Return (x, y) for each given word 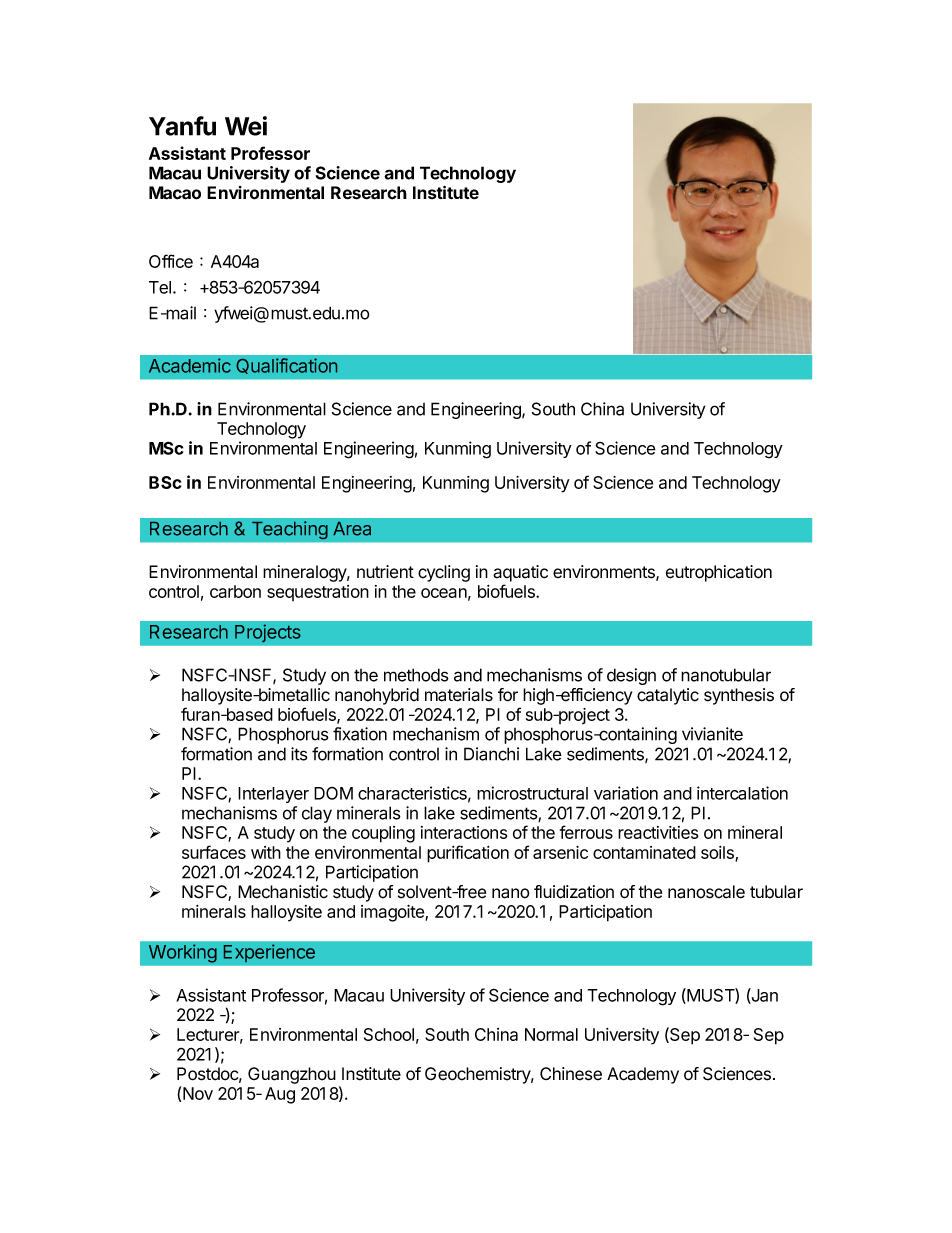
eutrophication (719, 573)
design (631, 676)
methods (416, 675)
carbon (235, 591)
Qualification (286, 366)
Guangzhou (292, 1075)
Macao (175, 193)
